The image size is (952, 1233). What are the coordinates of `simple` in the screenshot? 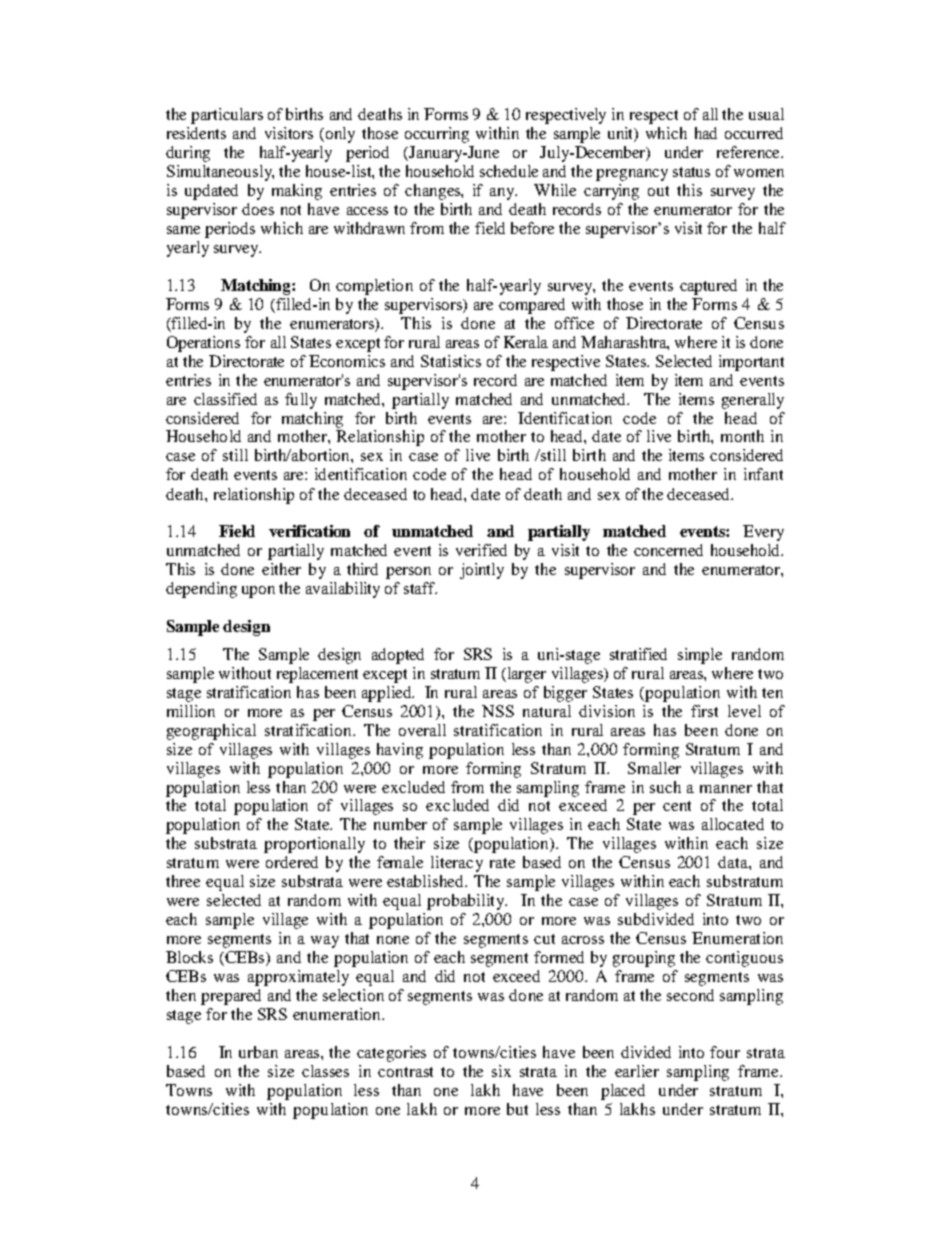 It's located at (700, 656).
